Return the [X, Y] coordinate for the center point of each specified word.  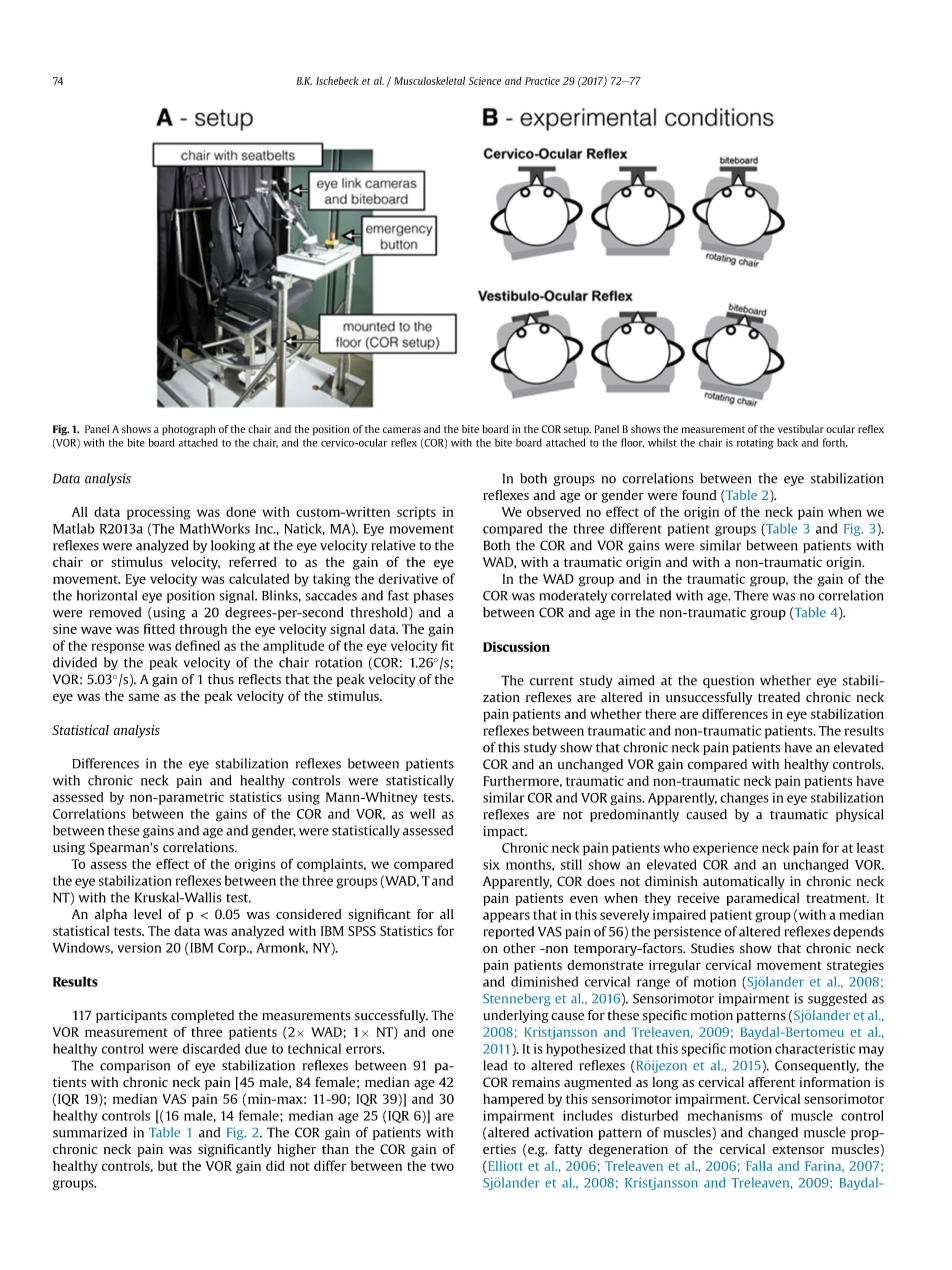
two [442, 1166]
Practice [542, 81]
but [168, 1166]
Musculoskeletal [429, 80]
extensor [798, 1149]
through [203, 630]
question [728, 681]
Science [485, 81]
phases [434, 596]
